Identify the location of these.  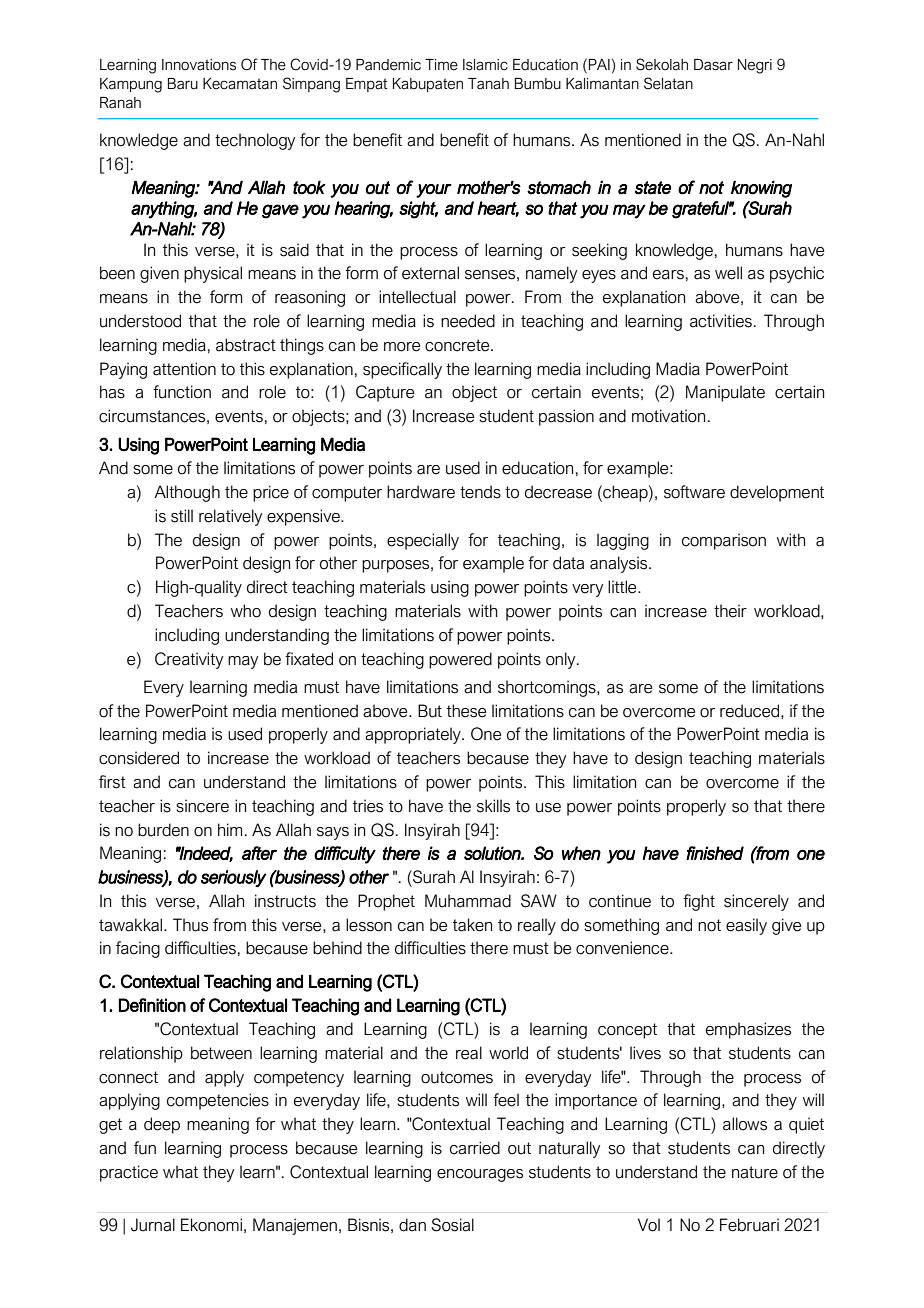
(466, 711).
